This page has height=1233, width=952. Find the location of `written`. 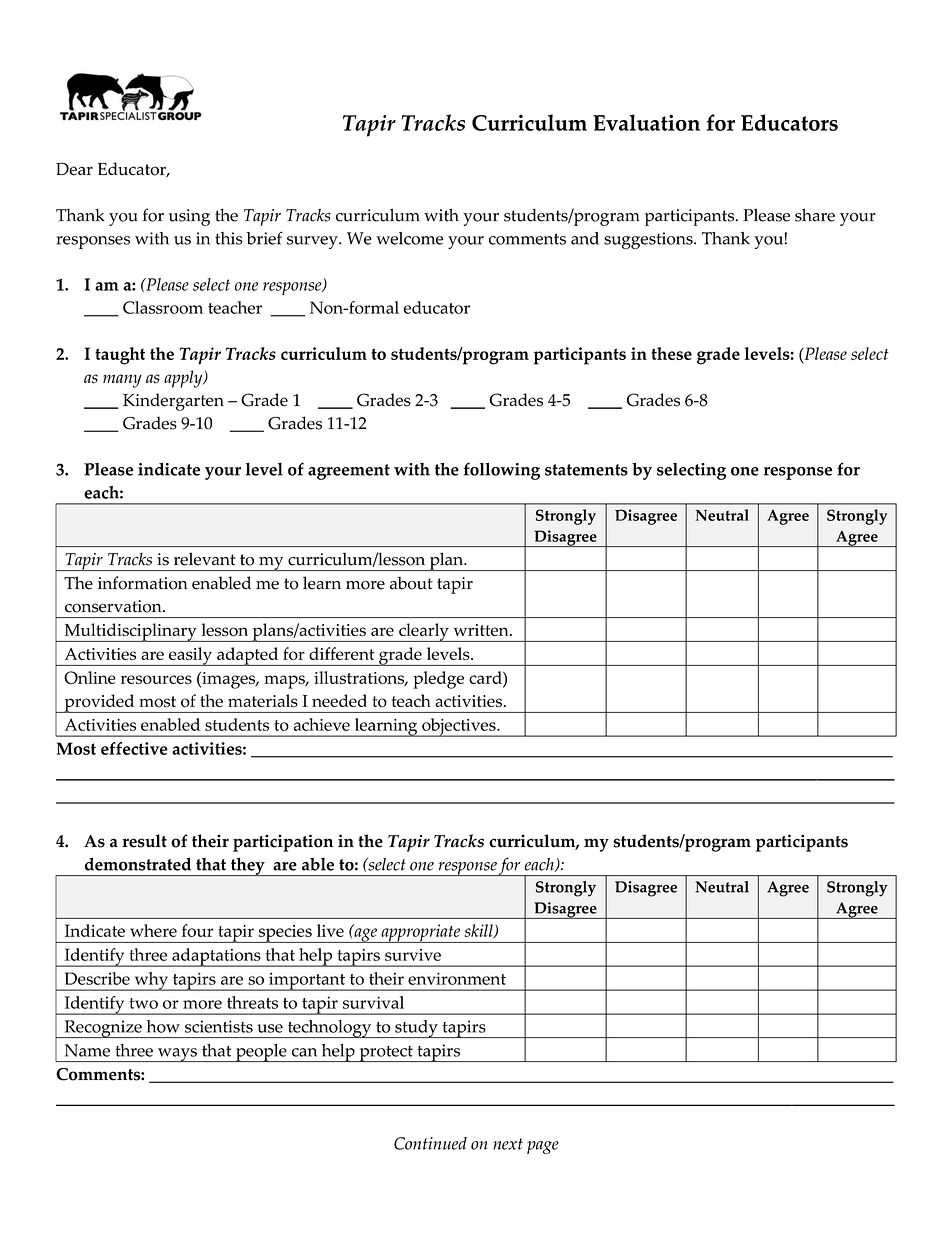

written is located at coordinates (482, 630).
